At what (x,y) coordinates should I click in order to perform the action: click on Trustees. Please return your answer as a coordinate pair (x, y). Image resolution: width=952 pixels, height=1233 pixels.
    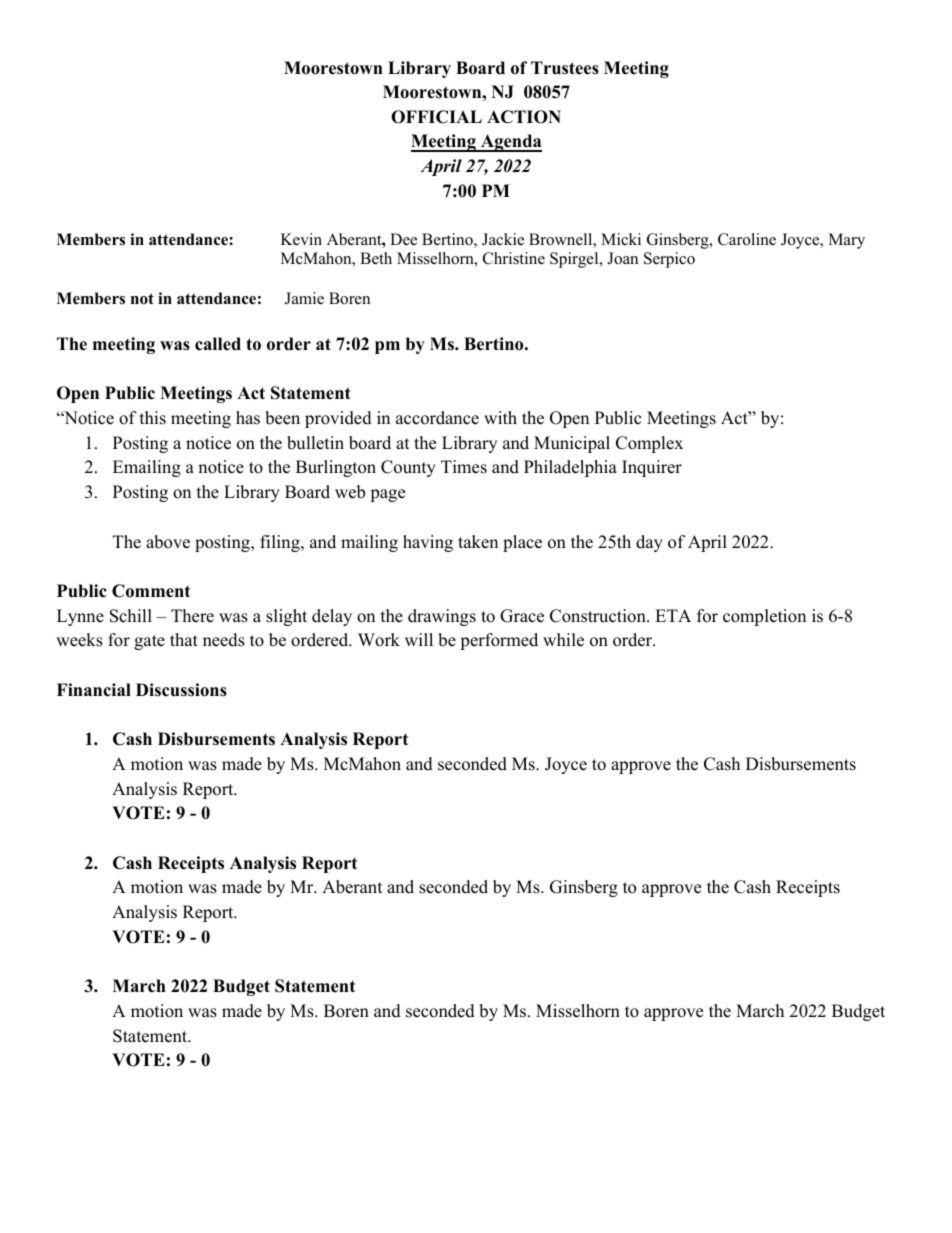
    Looking at the image, I should click on (565, 68).
